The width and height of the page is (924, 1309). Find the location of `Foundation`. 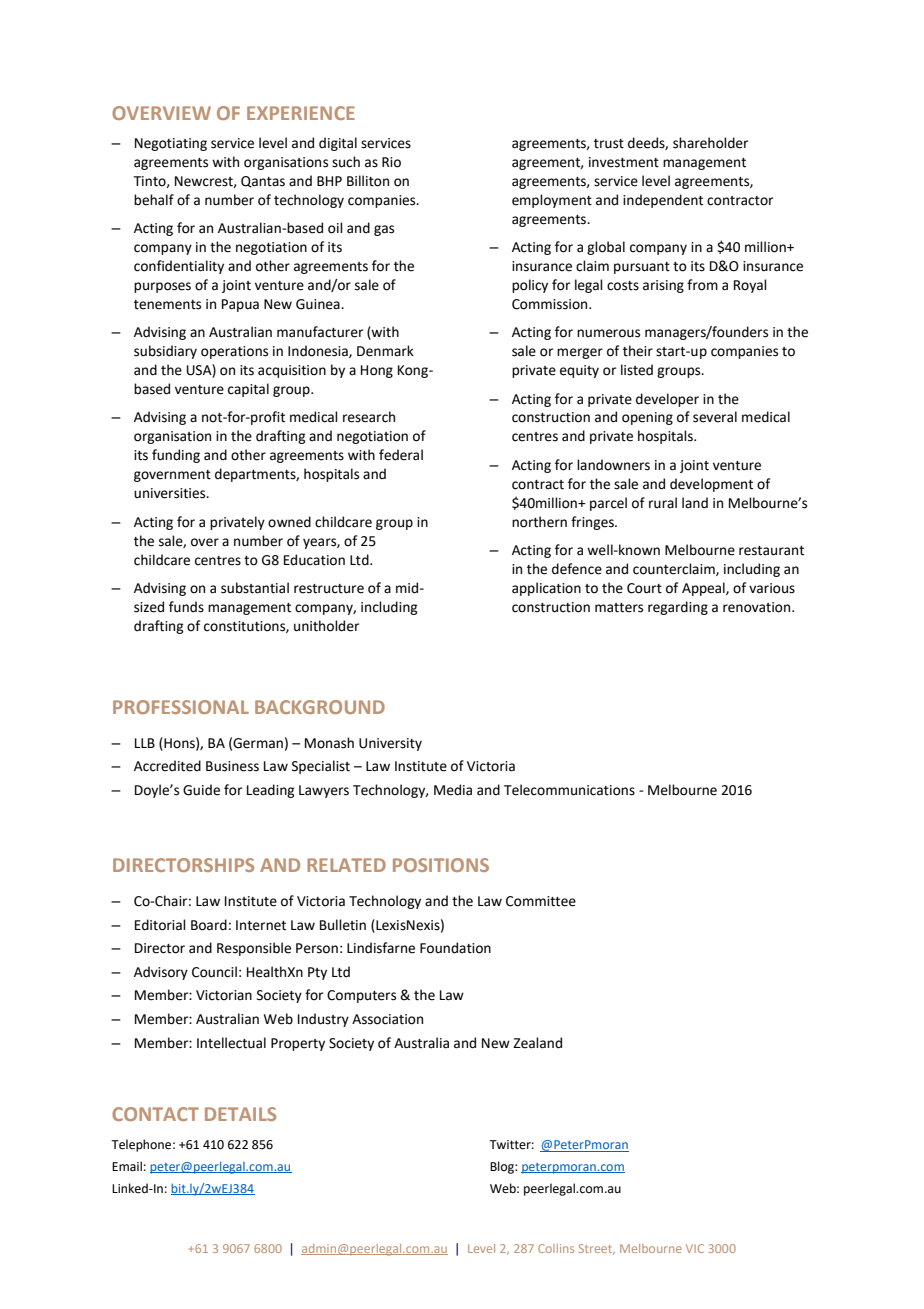

Foundation is located at coordinates (455, 948).
